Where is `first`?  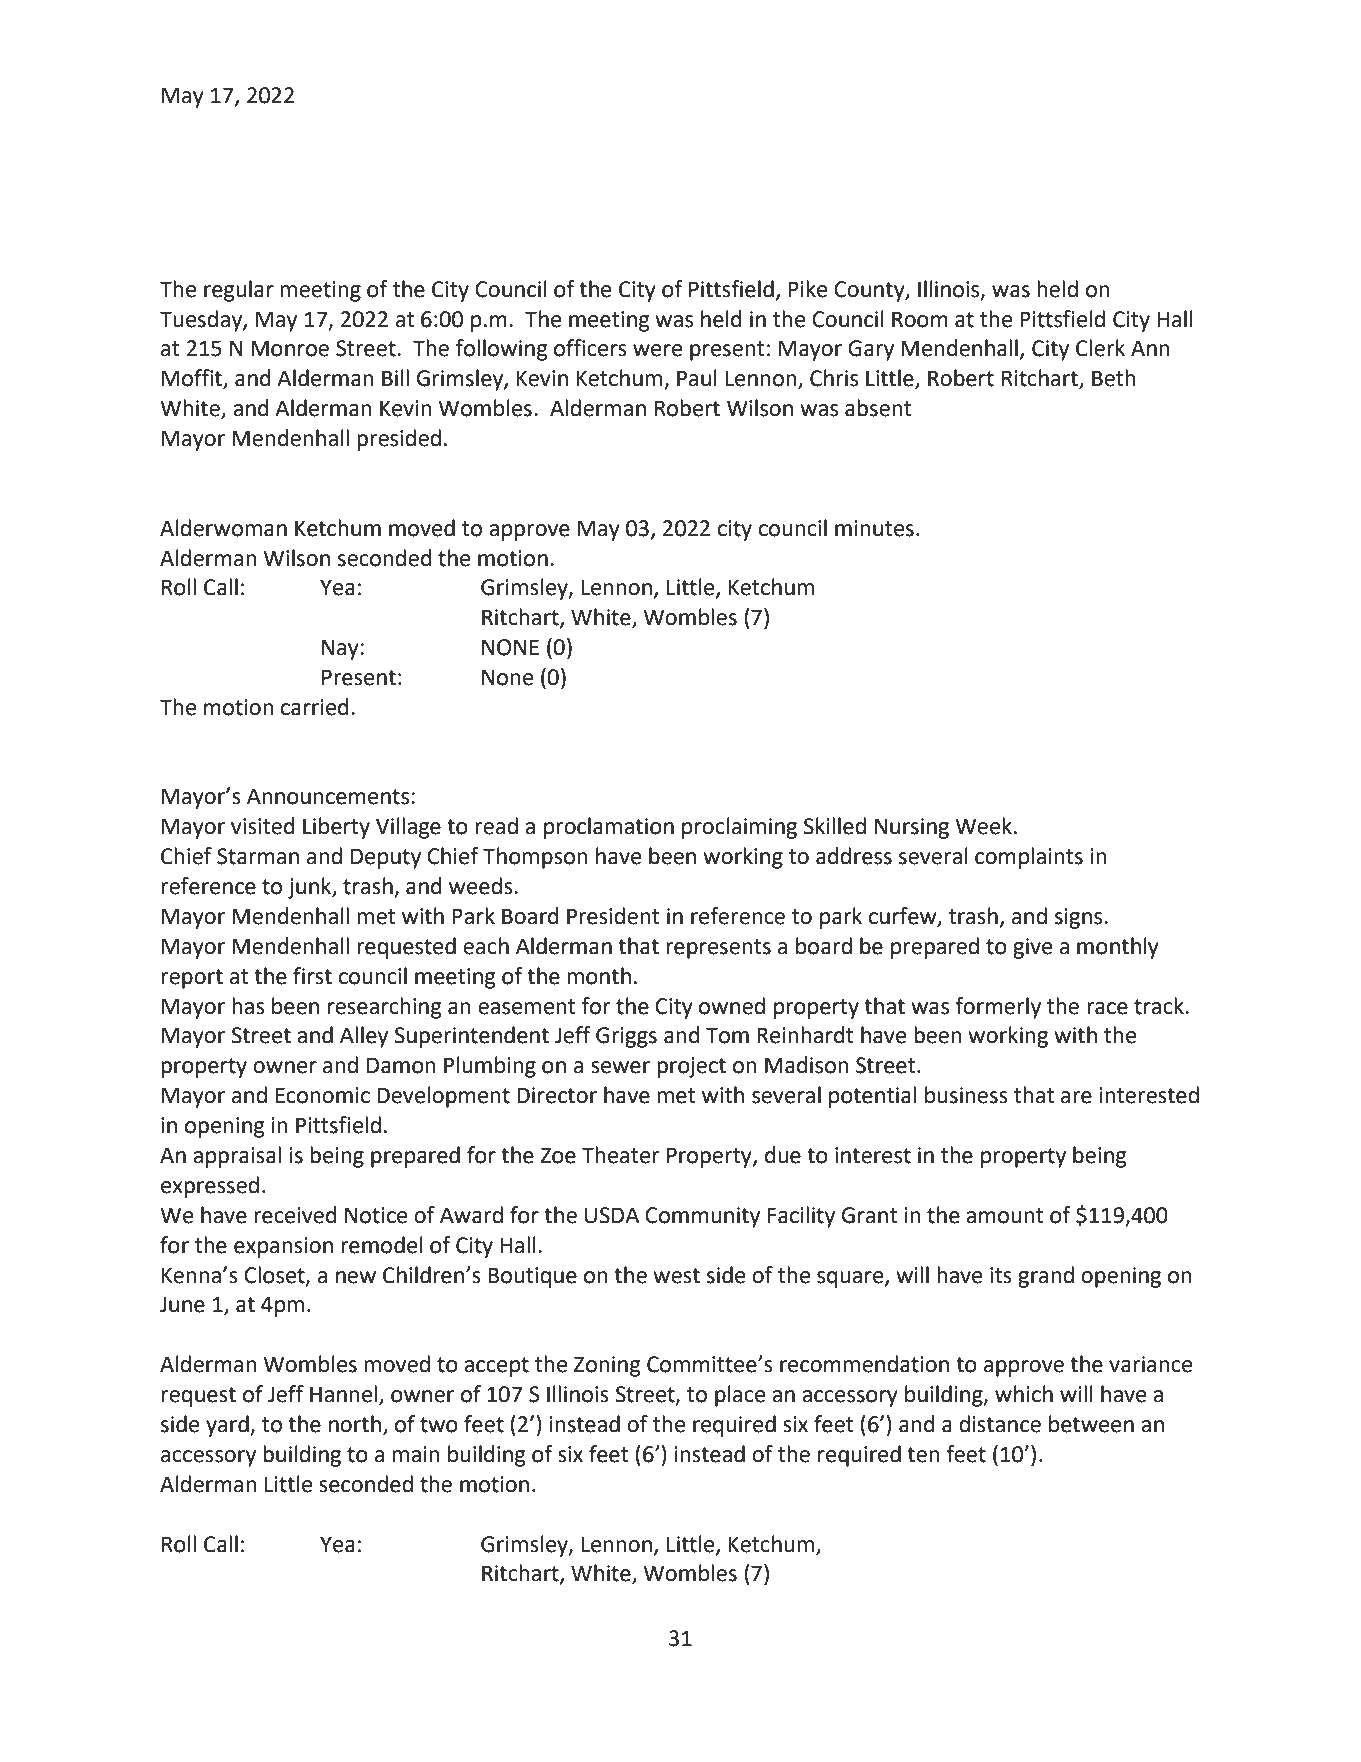 first is located at coordinates (312, 976).
